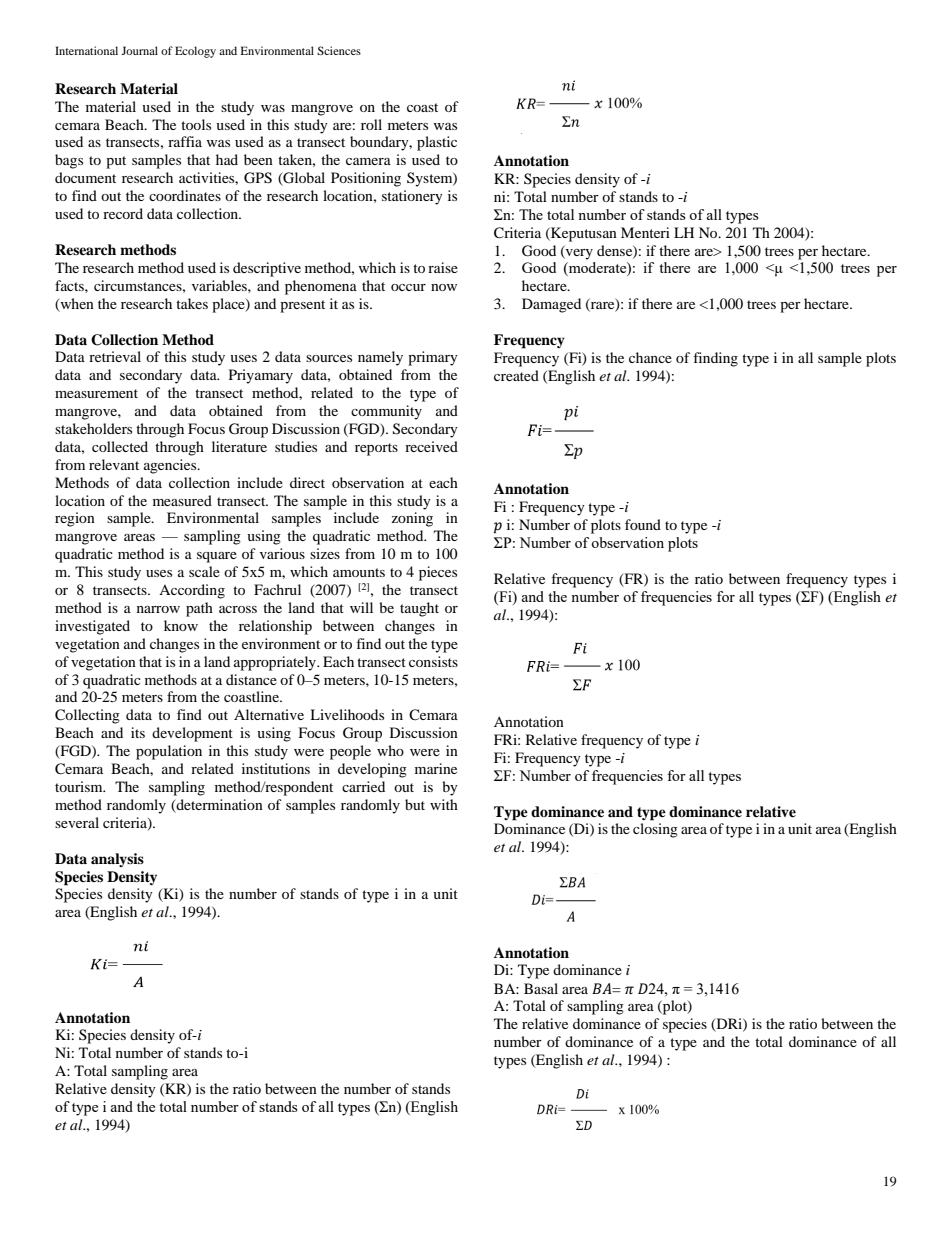  Describe the element at coordinates (541, 988) in the screenshot. I see `Basal` at that location.
